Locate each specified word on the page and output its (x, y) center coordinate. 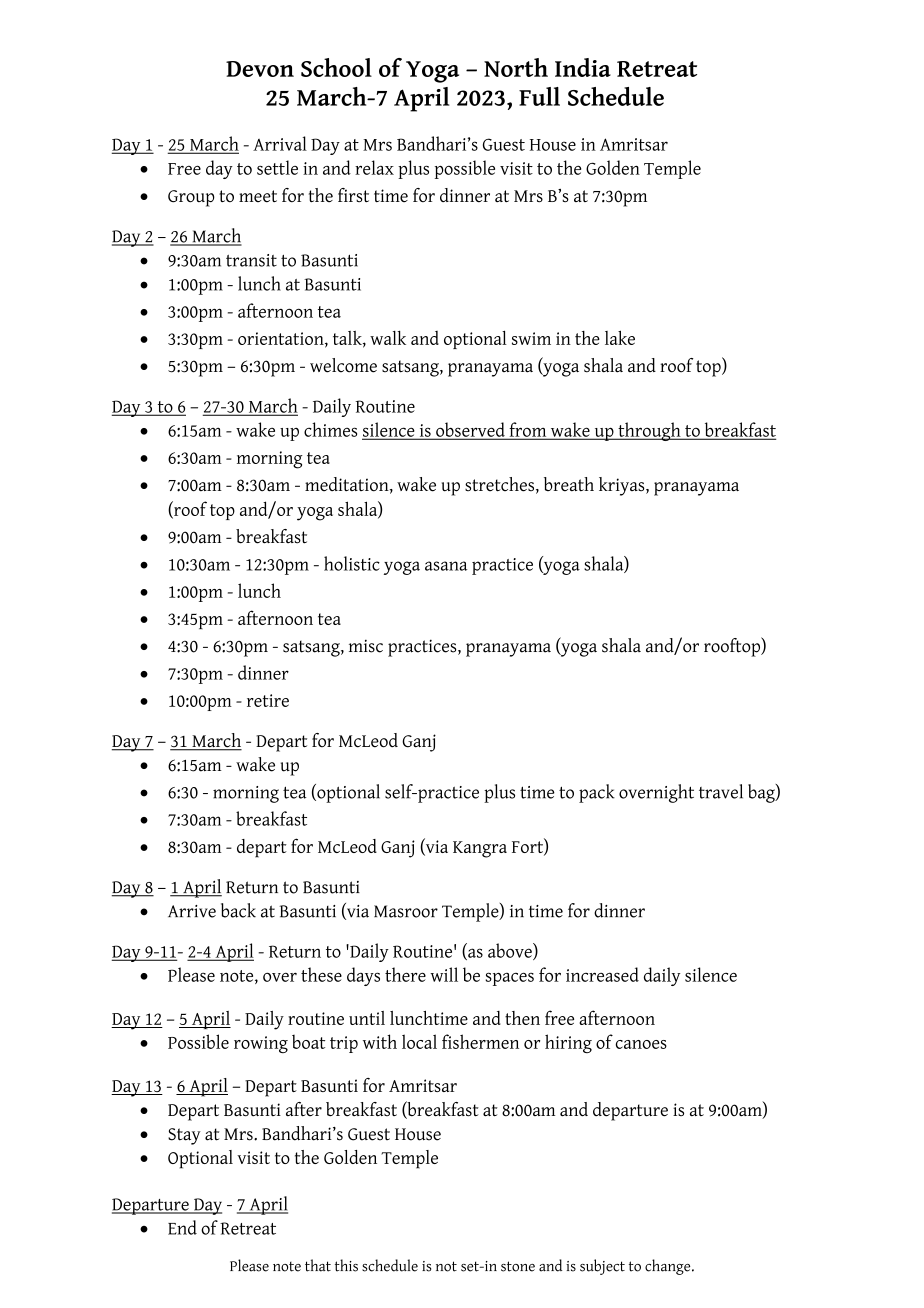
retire (268, 700)
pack (597, 793)
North (516, 67)
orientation (282, 339)
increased (602, 974)
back (238, 910)
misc (366, 646)
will (444, 974)
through (649, 431)
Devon (260, 69)
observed (470, 430)
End (182, 1227)
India (583, 67)
